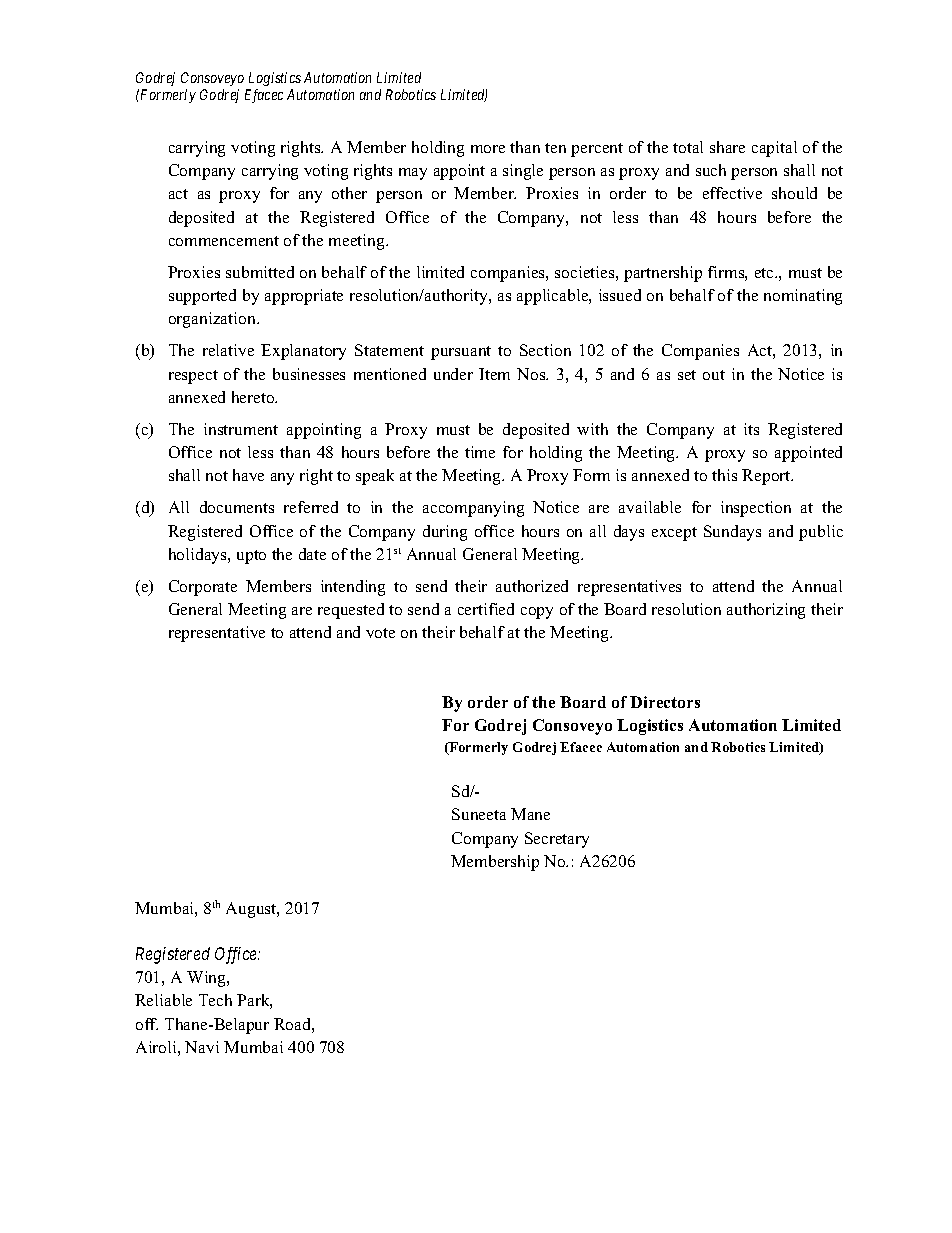 This screenshot has height=1233, width=952. What do you see at coordinates (224, 241) in the screenshot?
I see `commencement` at bounding box center [224, 241].
